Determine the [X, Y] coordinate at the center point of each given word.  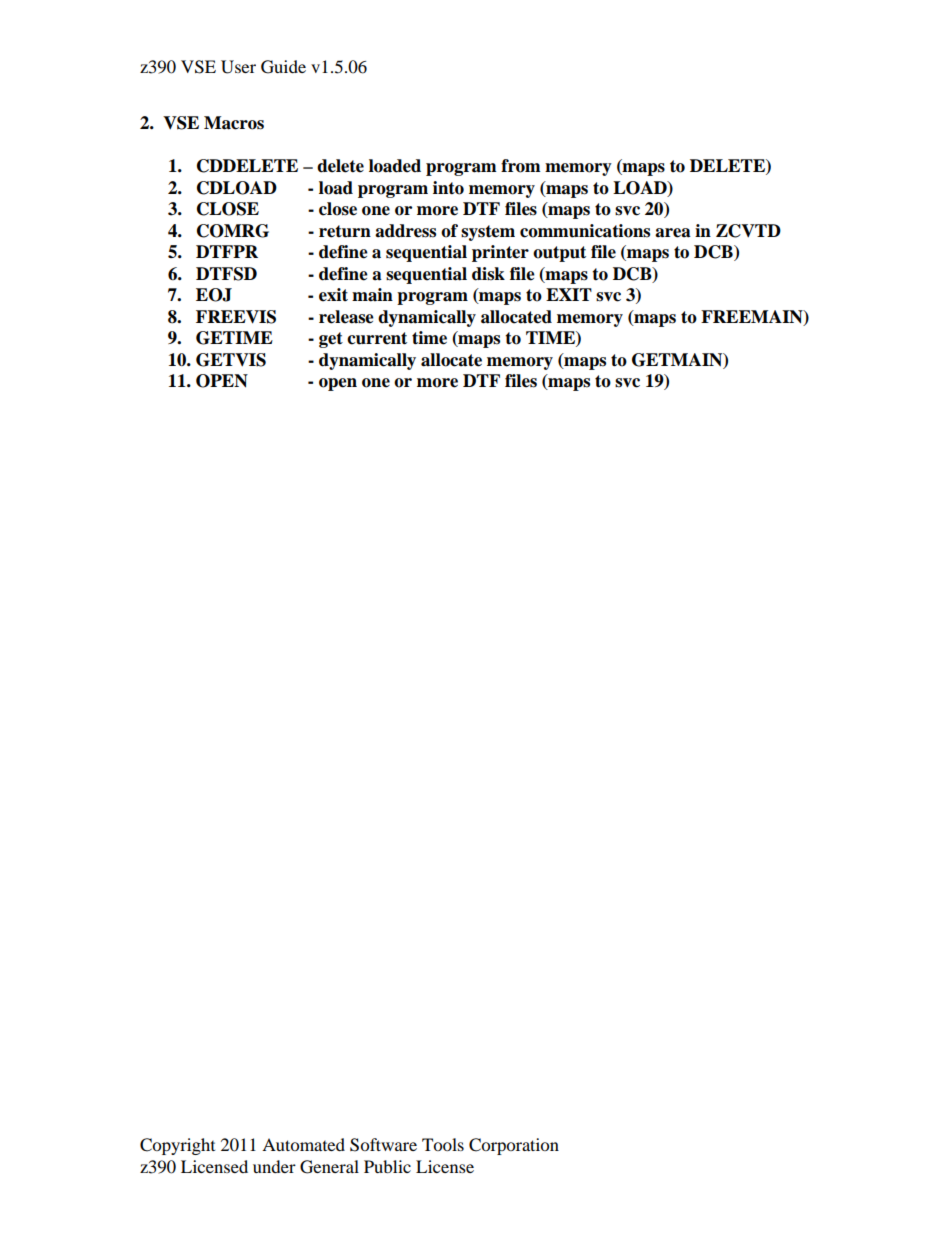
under [274, 1166]
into [448, 188]
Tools [443, 1144]
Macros [234, 123]
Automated [303, 1144]
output [559, 254]
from [521, 166]
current [377, 338]
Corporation [514, 1146]
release [346, 317]
